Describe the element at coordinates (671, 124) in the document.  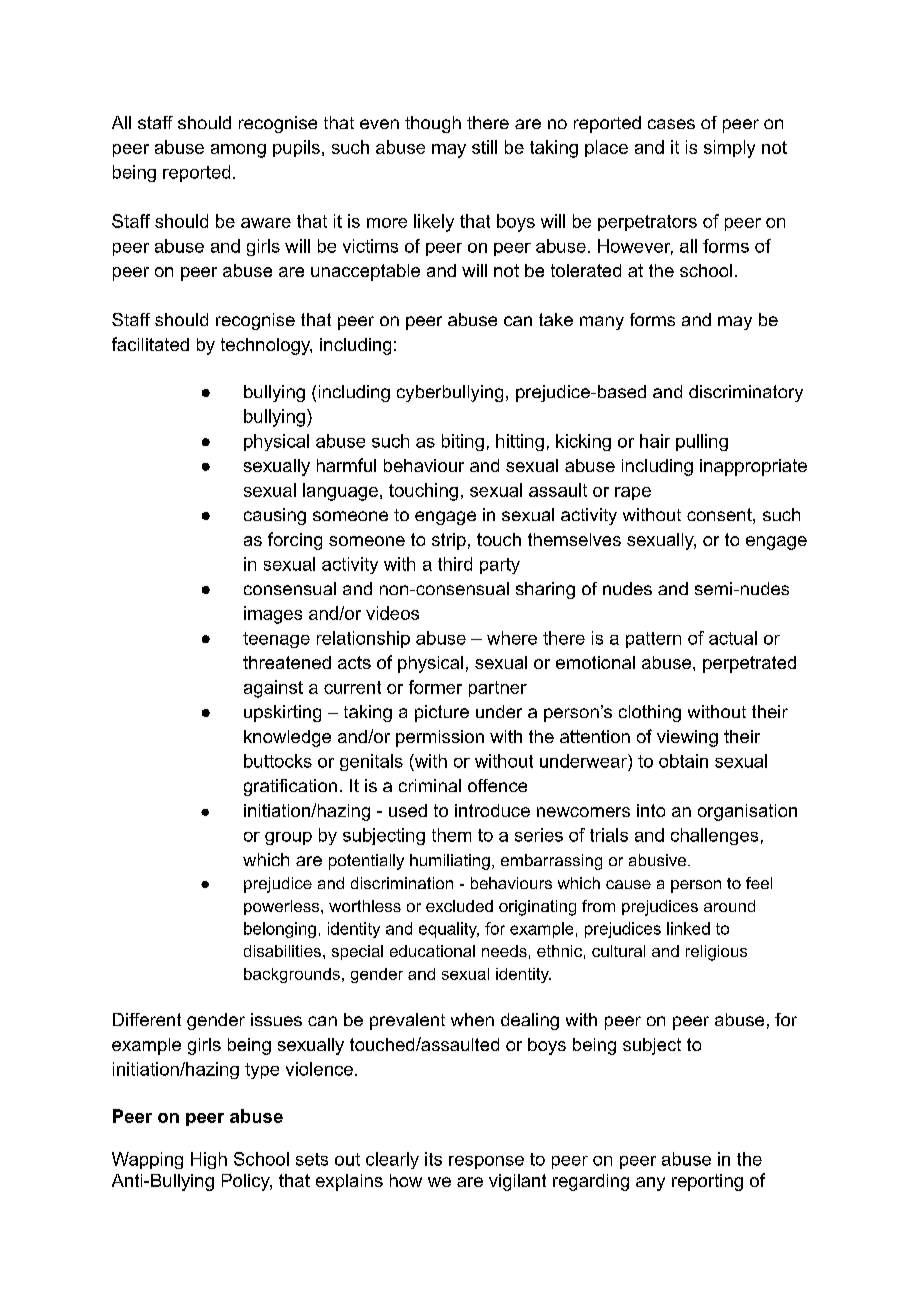
I see `cases` at that location.
